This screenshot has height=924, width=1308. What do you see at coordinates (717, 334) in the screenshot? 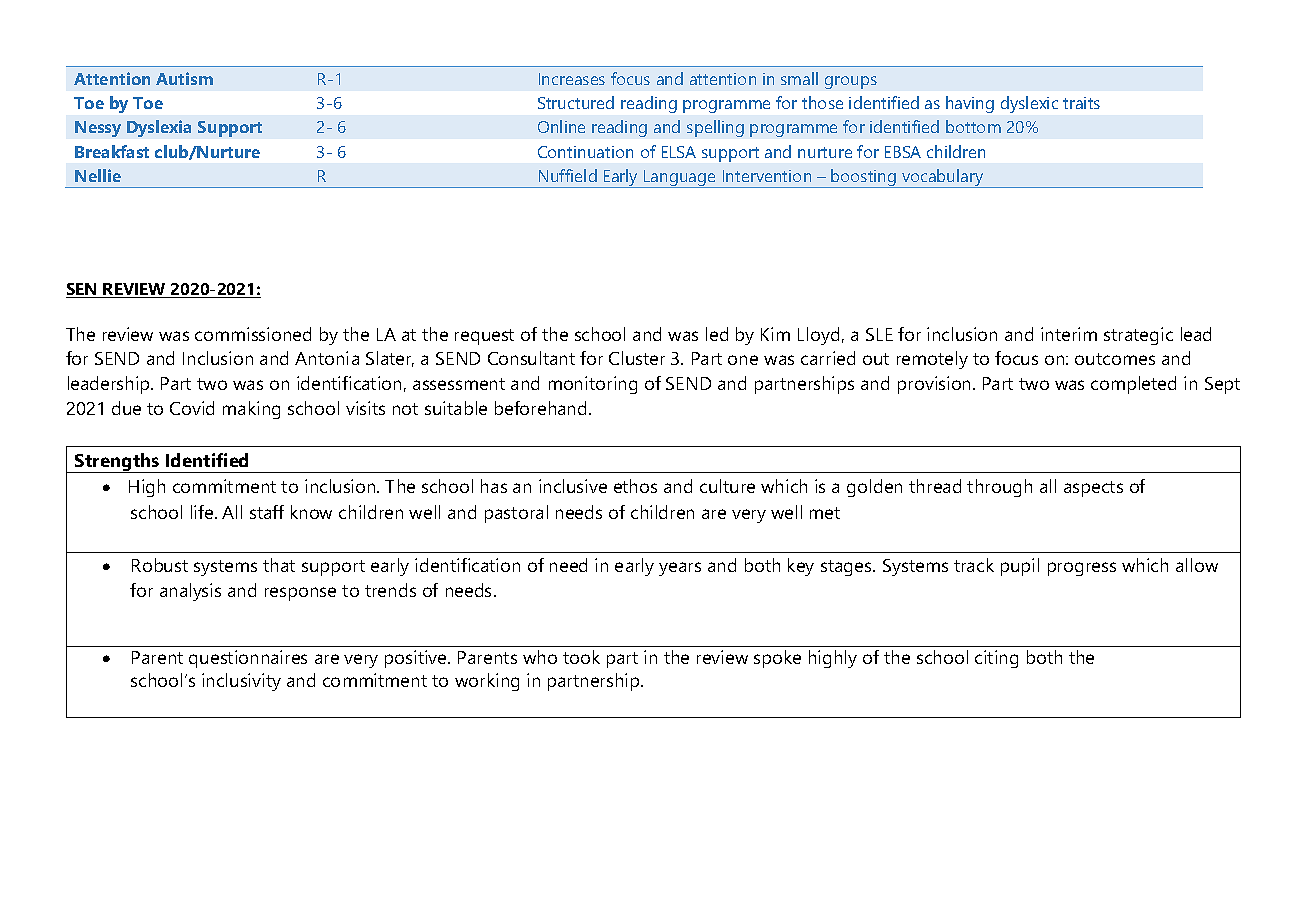
I see `led` at bounding box center [717, 334].
